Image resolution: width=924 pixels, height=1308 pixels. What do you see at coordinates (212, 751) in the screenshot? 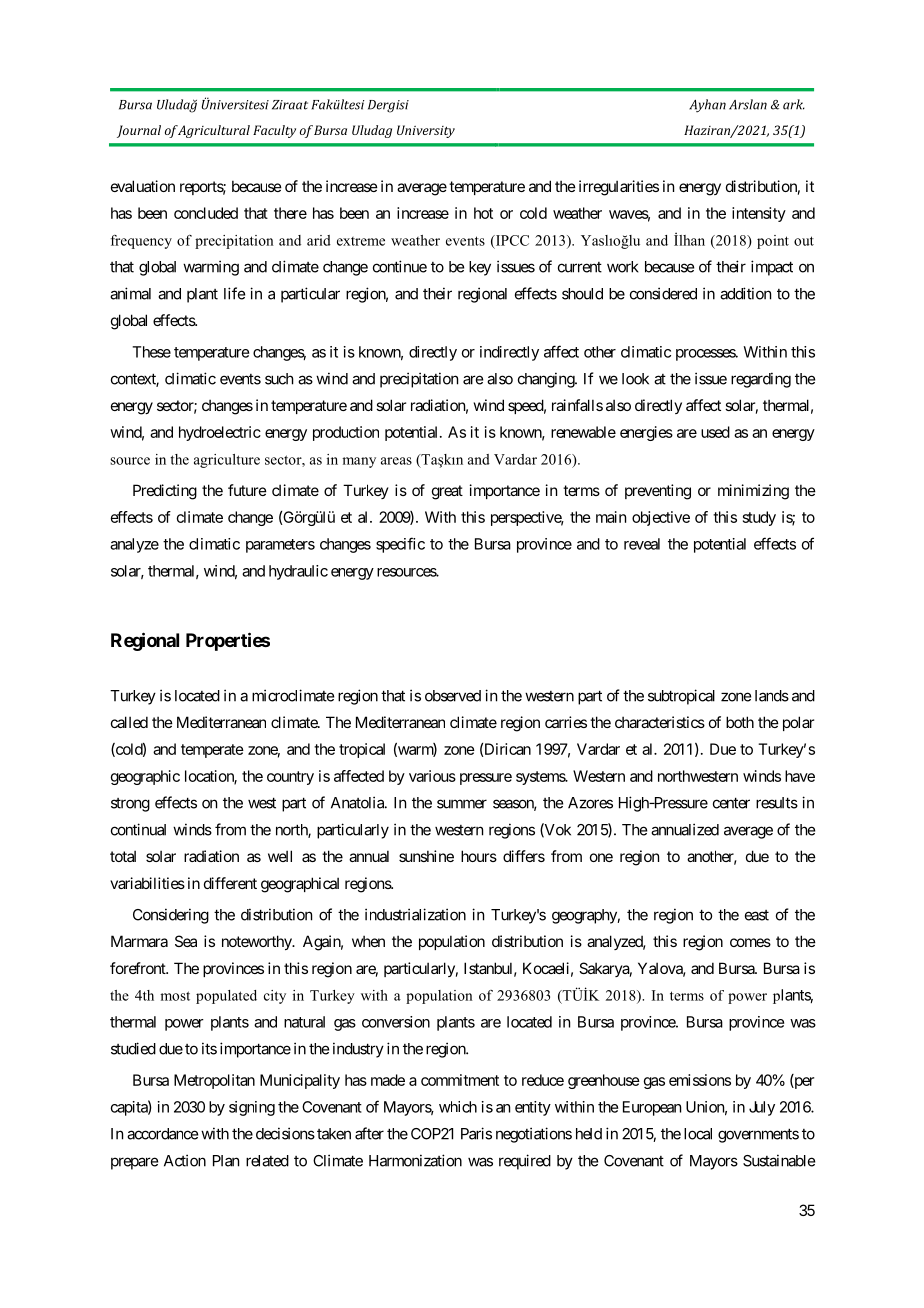
I see `temperate` at bounding box center [212, 751].
